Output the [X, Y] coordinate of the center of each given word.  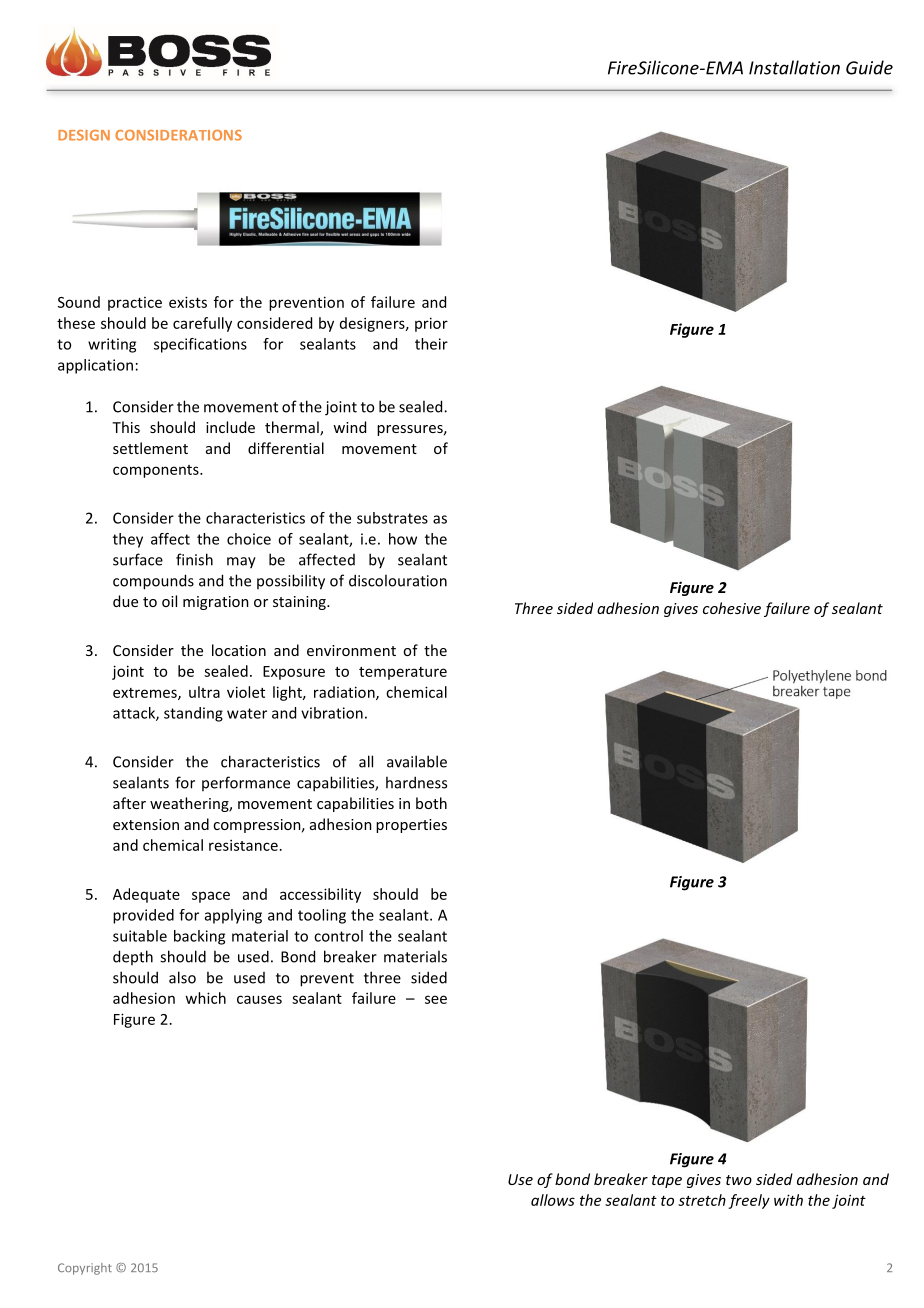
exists [188, 302]
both [431, 803]
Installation [794, 67]
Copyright [85, 1269]
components [157, 471]
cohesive [732, 608]
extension [146, 824]
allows [553, 1200]
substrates [392, 518]
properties [411, 826]
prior [431, 324]
